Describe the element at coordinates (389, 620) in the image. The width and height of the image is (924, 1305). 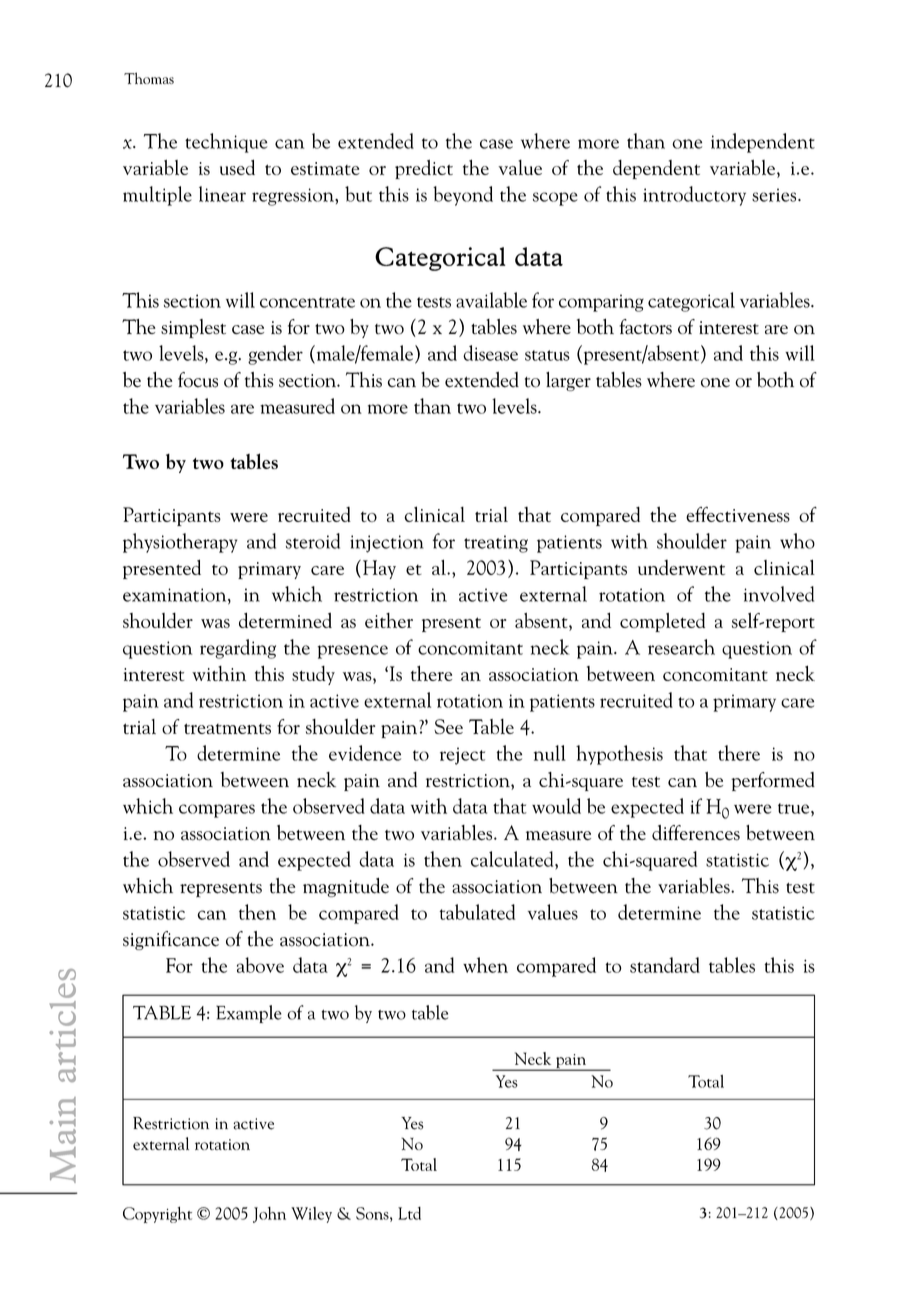
I see `either` at that location.
